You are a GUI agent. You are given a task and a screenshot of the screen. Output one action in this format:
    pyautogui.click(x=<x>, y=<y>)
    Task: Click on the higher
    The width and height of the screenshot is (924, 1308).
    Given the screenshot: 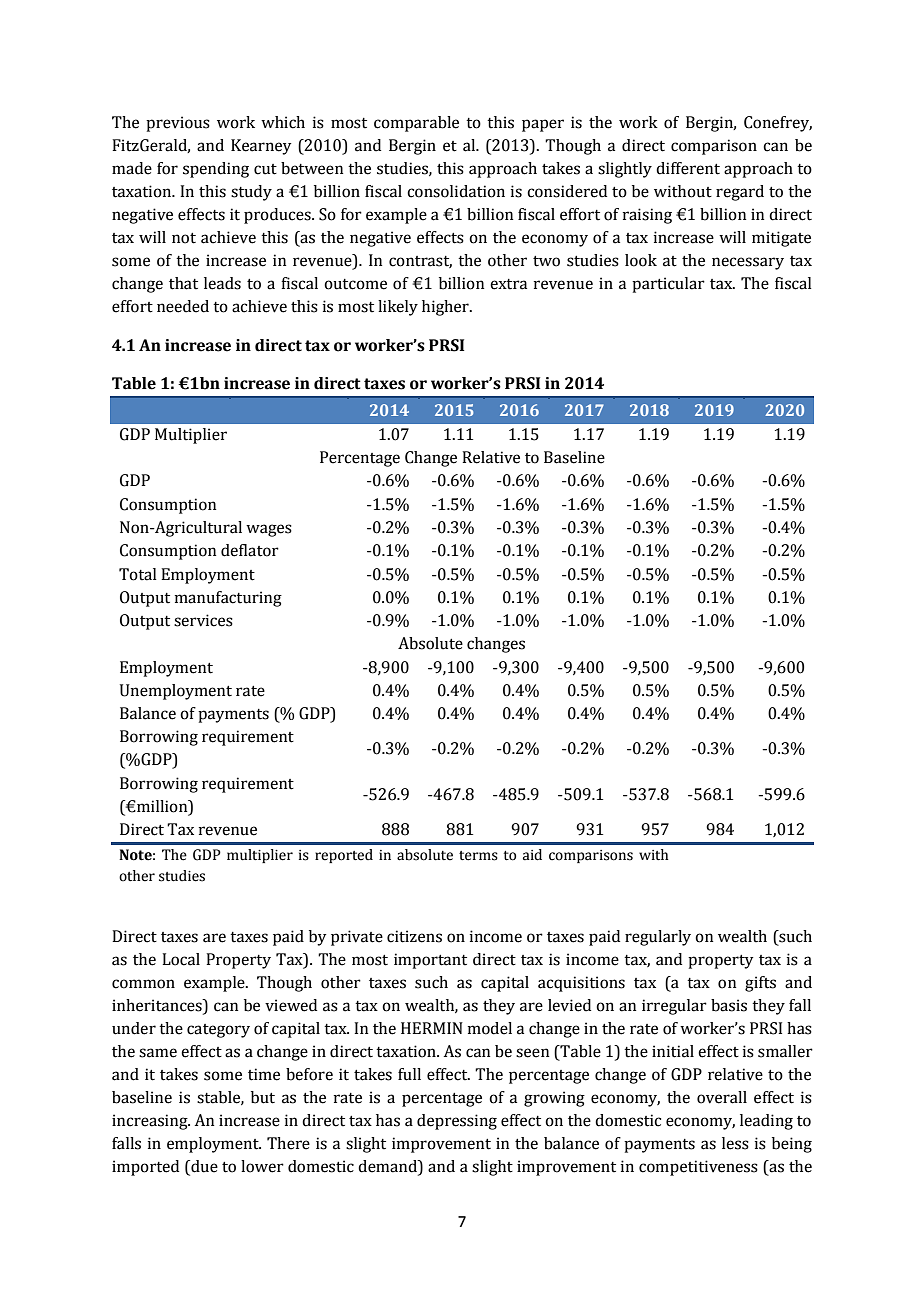 What is the action you would take?
    pyautogui.click(x=446, y=308)
